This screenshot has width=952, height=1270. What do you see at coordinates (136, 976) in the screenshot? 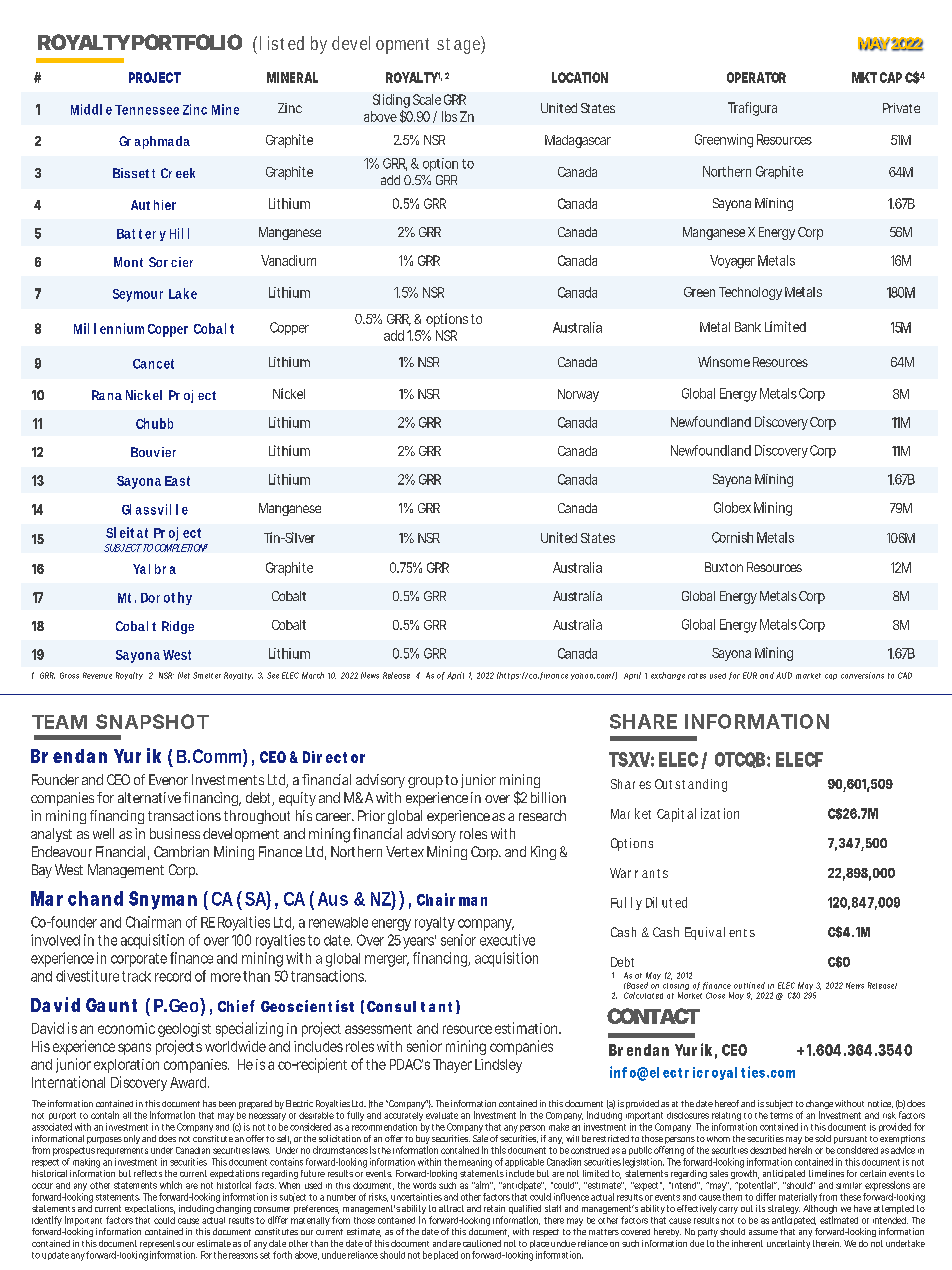
I see `track` at bounding box center [136, 976].
